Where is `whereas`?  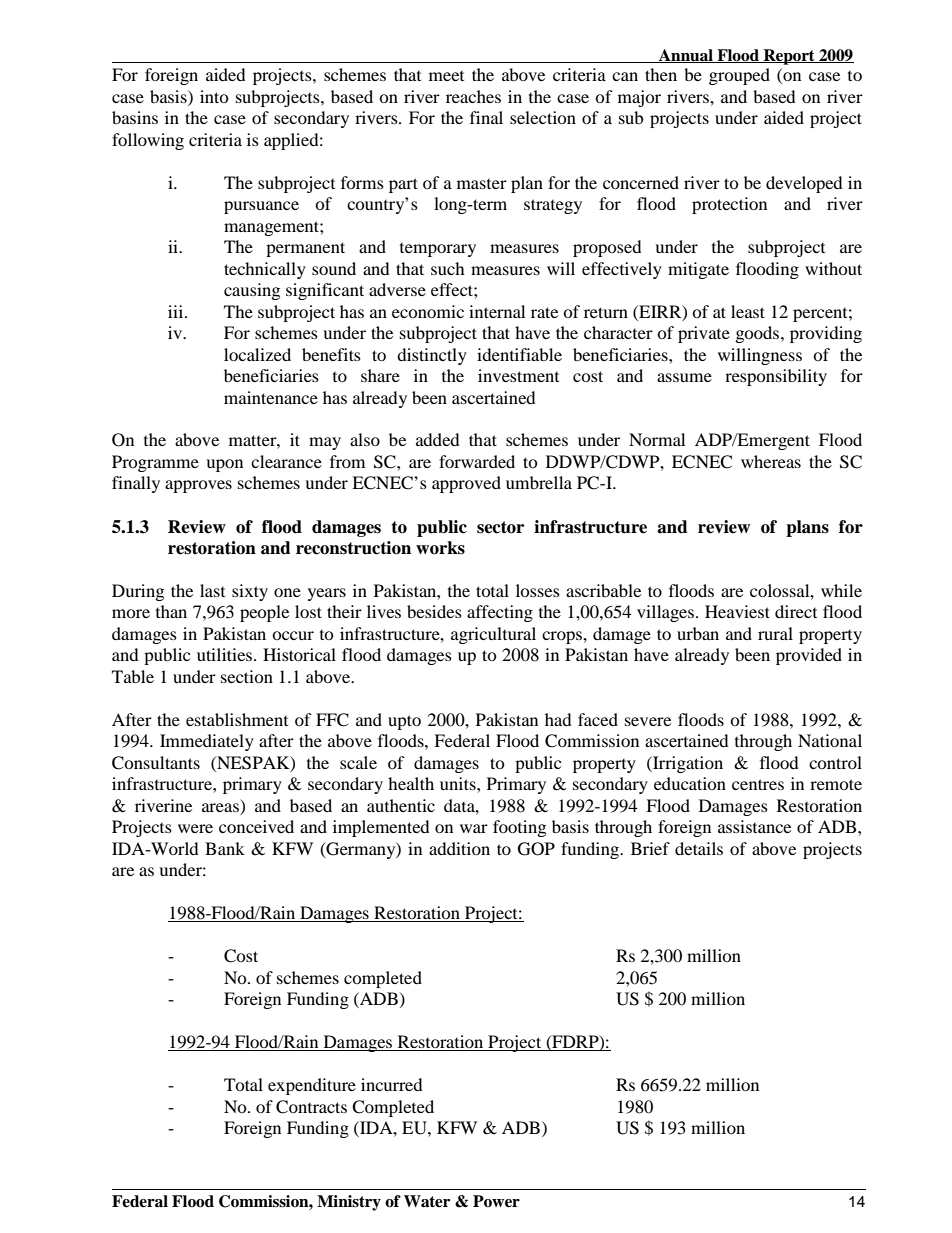
whereas is located at coordinates (771, 461).
